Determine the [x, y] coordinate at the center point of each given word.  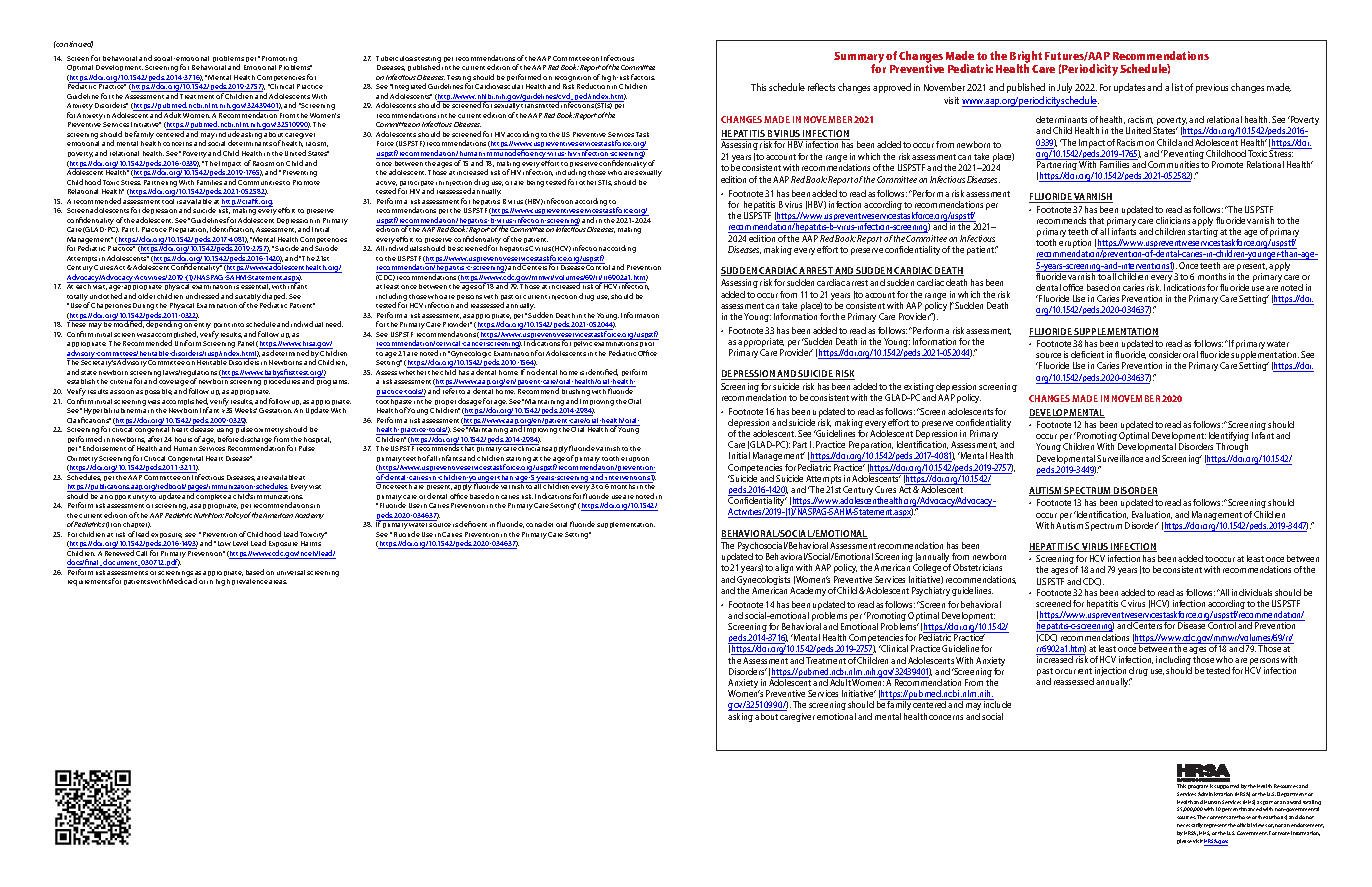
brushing [576, 392]
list [1177, 87]
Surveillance [1120, 458]
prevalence [250, 582]
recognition [573, 80]
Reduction [593, 86]
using [225, 431]
